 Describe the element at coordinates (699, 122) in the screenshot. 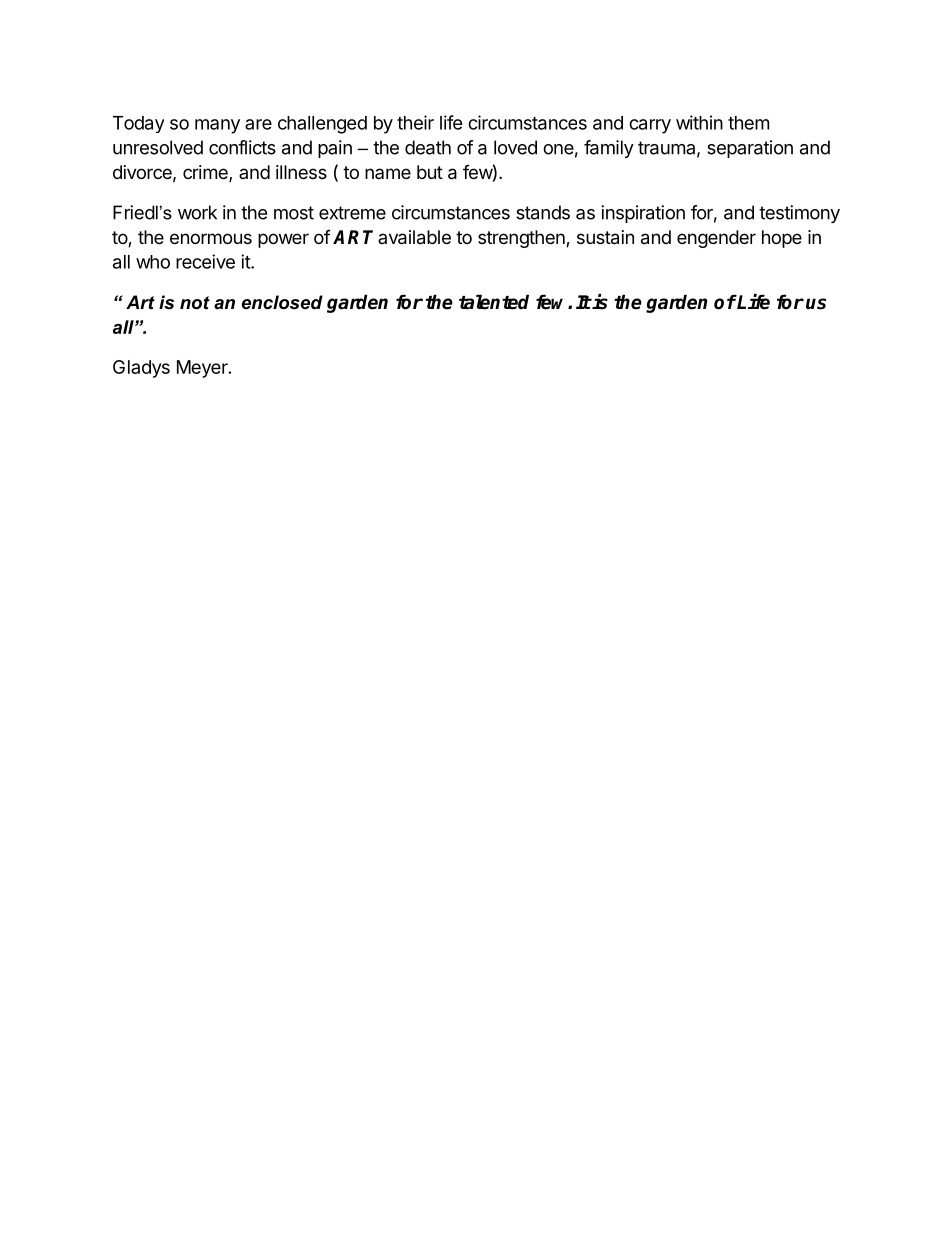

I see `within` at that location.
